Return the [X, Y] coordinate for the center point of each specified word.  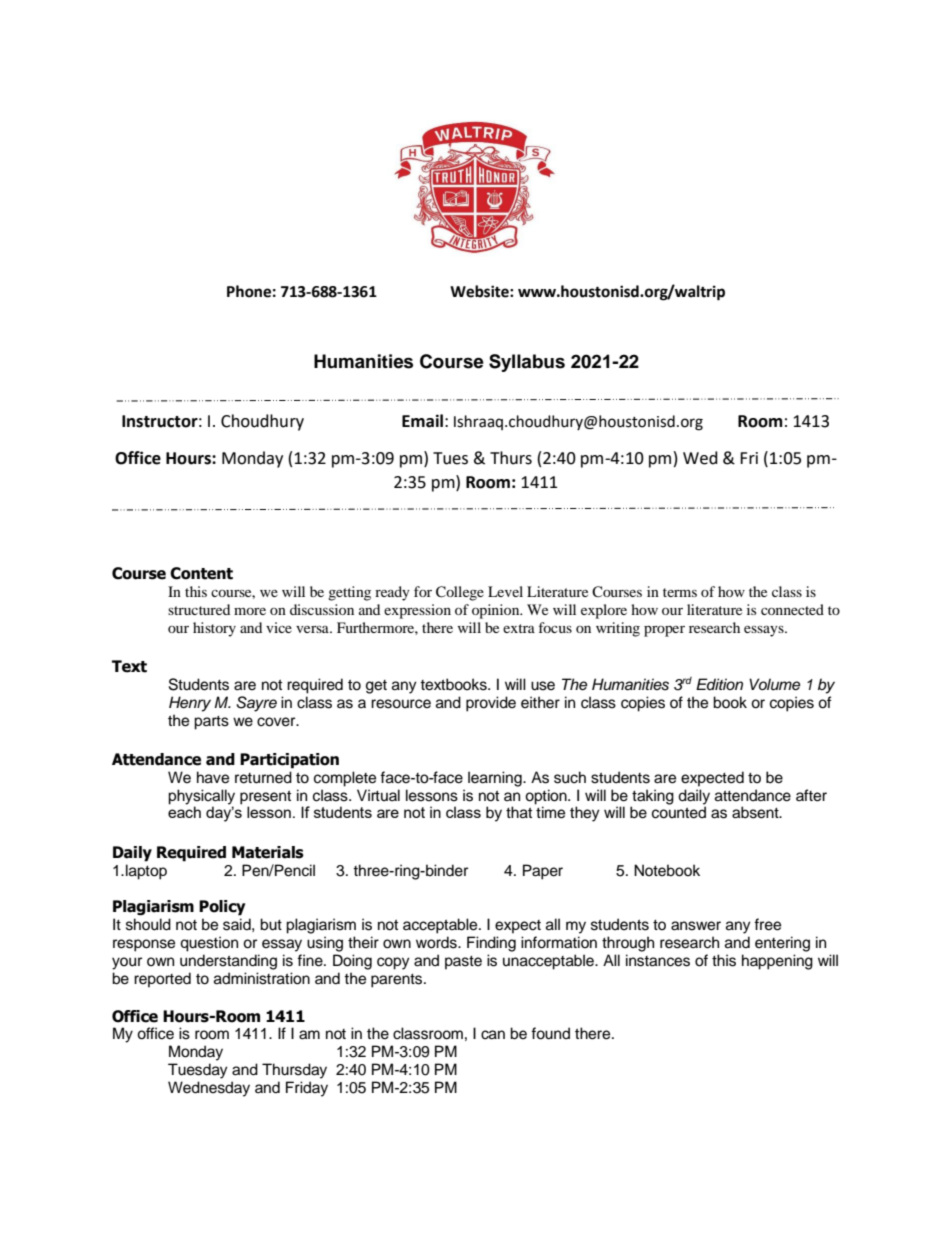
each [184, 812]
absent [756, 812]
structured [199, 609]
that [519, 812]
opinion [497, 611]
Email [422, 421]
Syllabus [527, 363]
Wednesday [209, 1089]
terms [680, 592]
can [493, 1035]
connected [792, 609]
